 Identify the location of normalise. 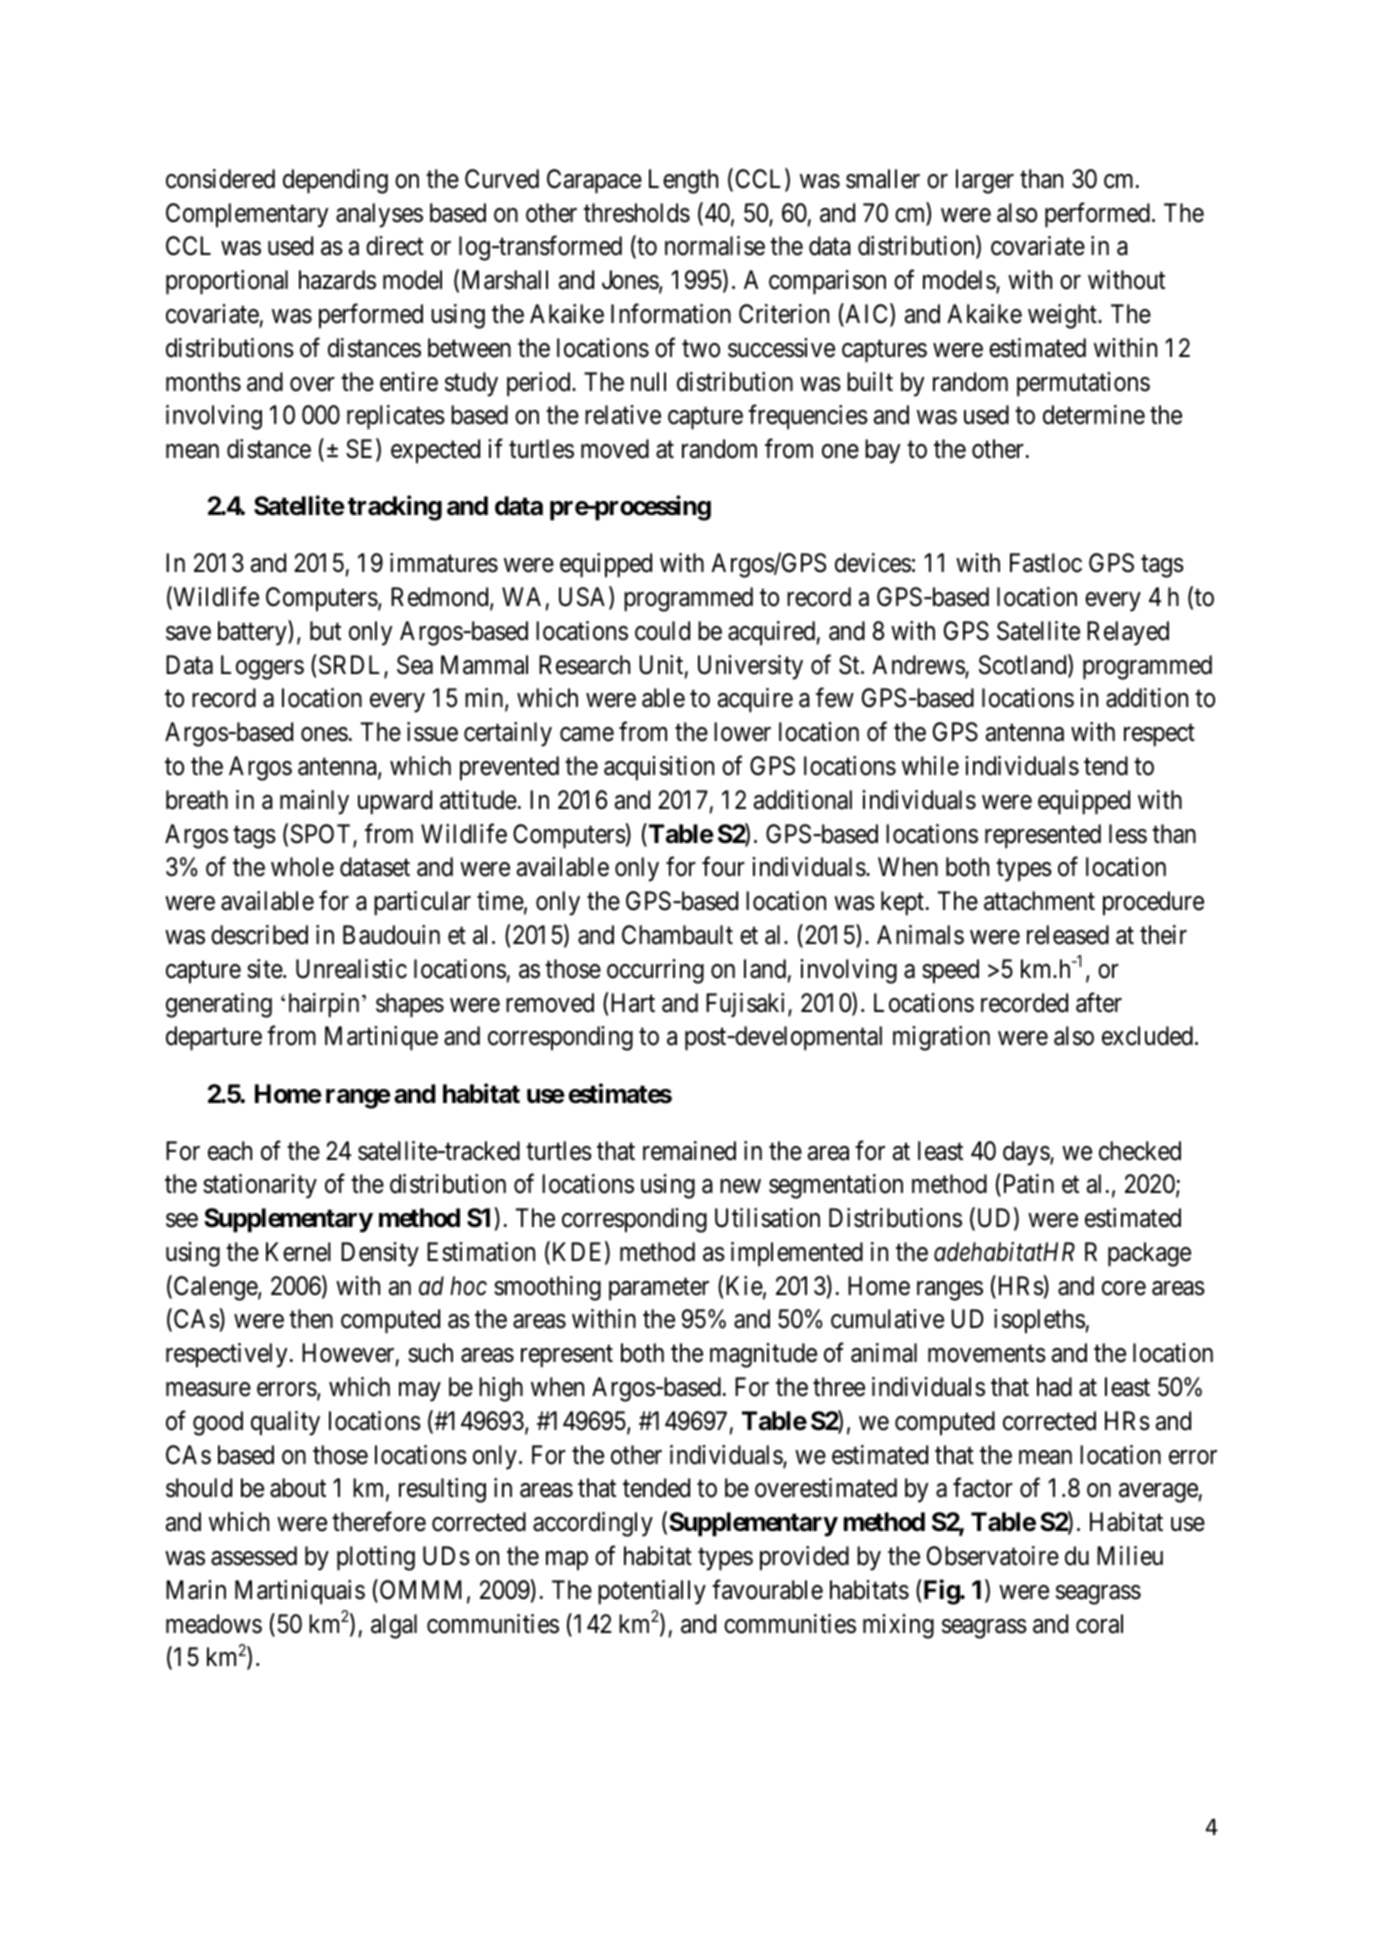
(715, 246).
